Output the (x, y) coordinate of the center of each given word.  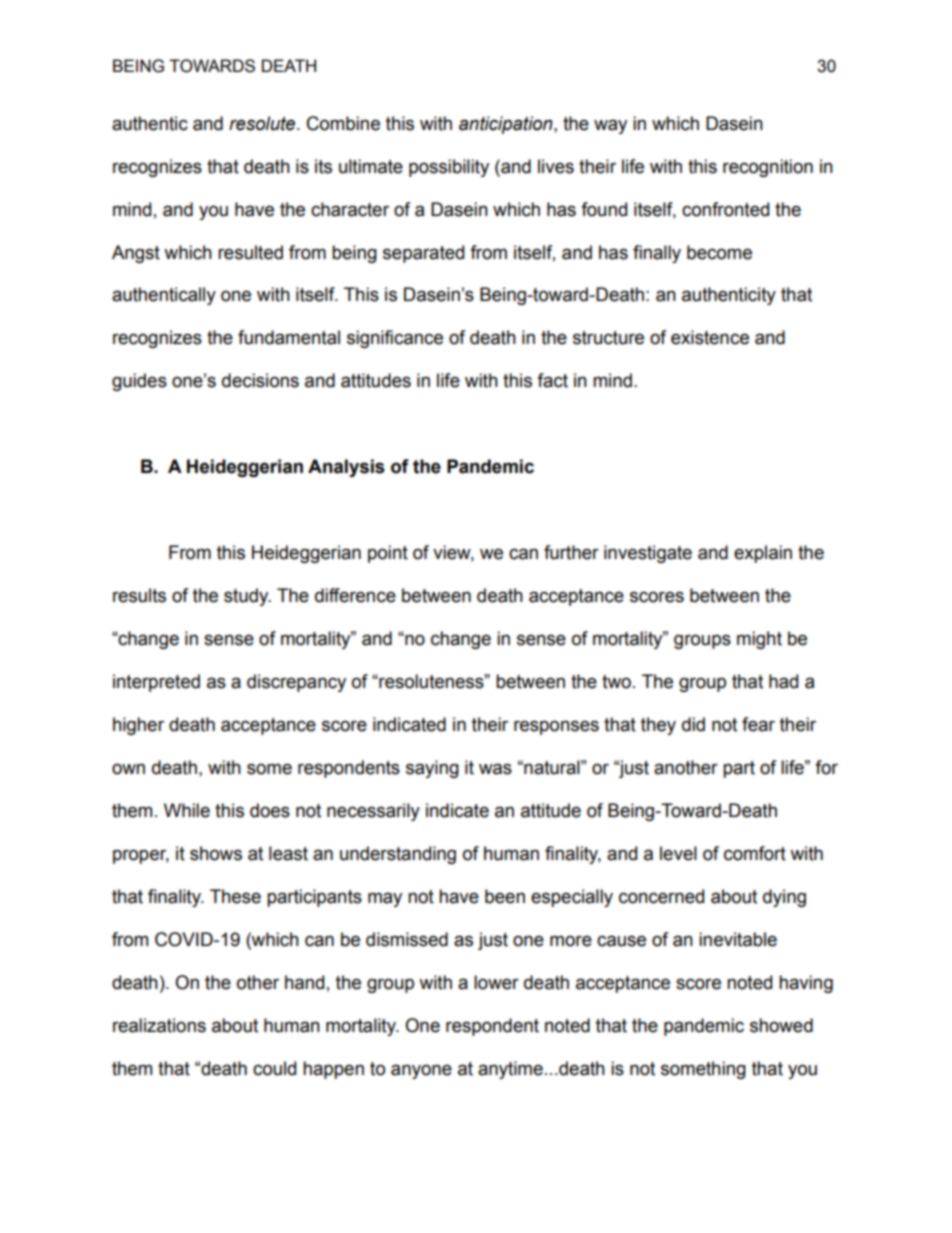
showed (781, 1025)
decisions (260, 380)
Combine (343, 123)
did (693, 724)
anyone (421, 1071)
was (495, 769)
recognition (768, 168)
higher (138, 726)
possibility (449, 168)
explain (763, 554)
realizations (159, 1025)
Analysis (346, 468)
